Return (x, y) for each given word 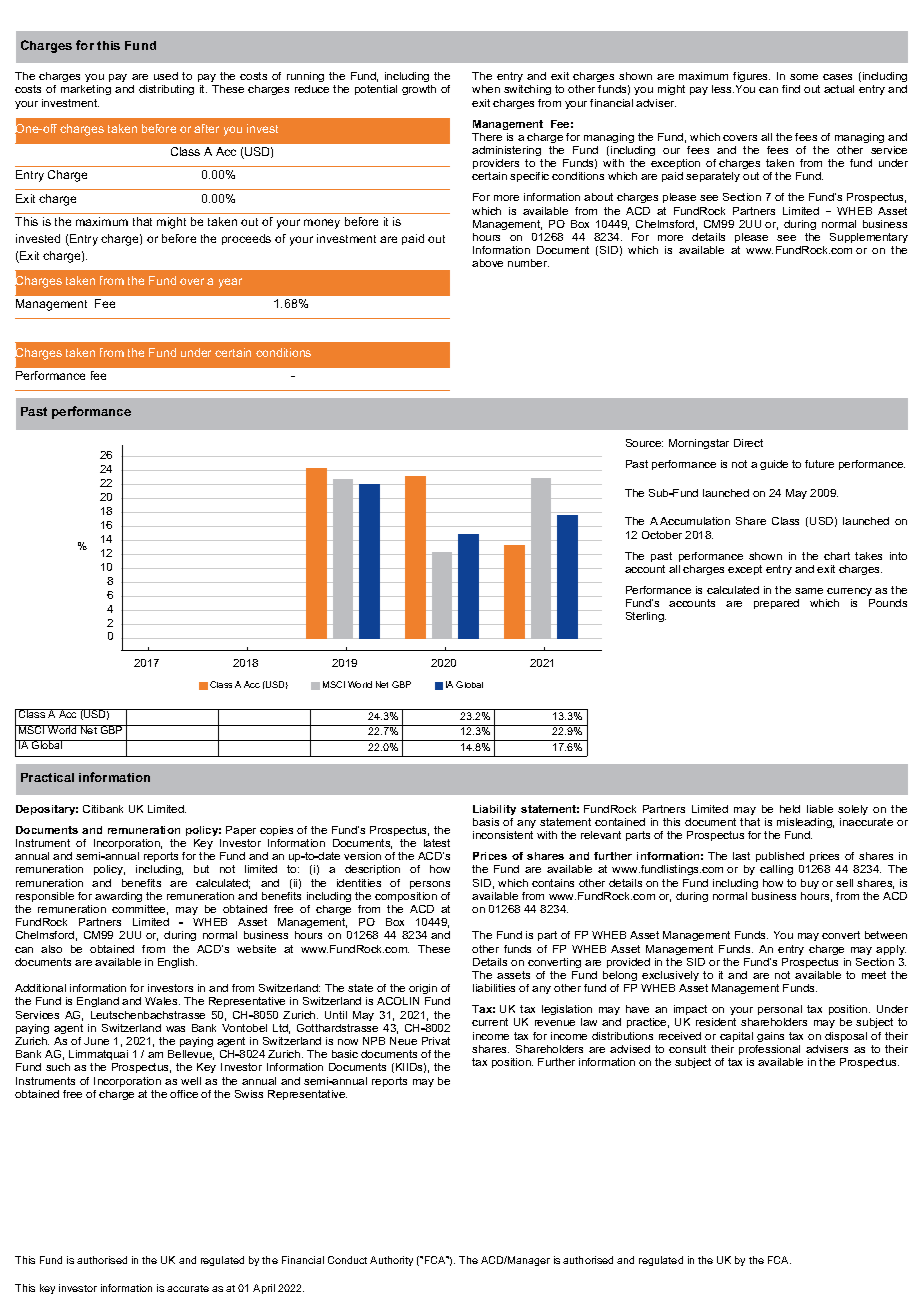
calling (776, 870)
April (264, 1289)
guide (774, 465)
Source (644, 443)
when (486, 89)
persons (430, 885)
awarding (118, 897)
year (230, 283)
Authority (391, 1261)
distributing (166, 90)
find (791, 89)
